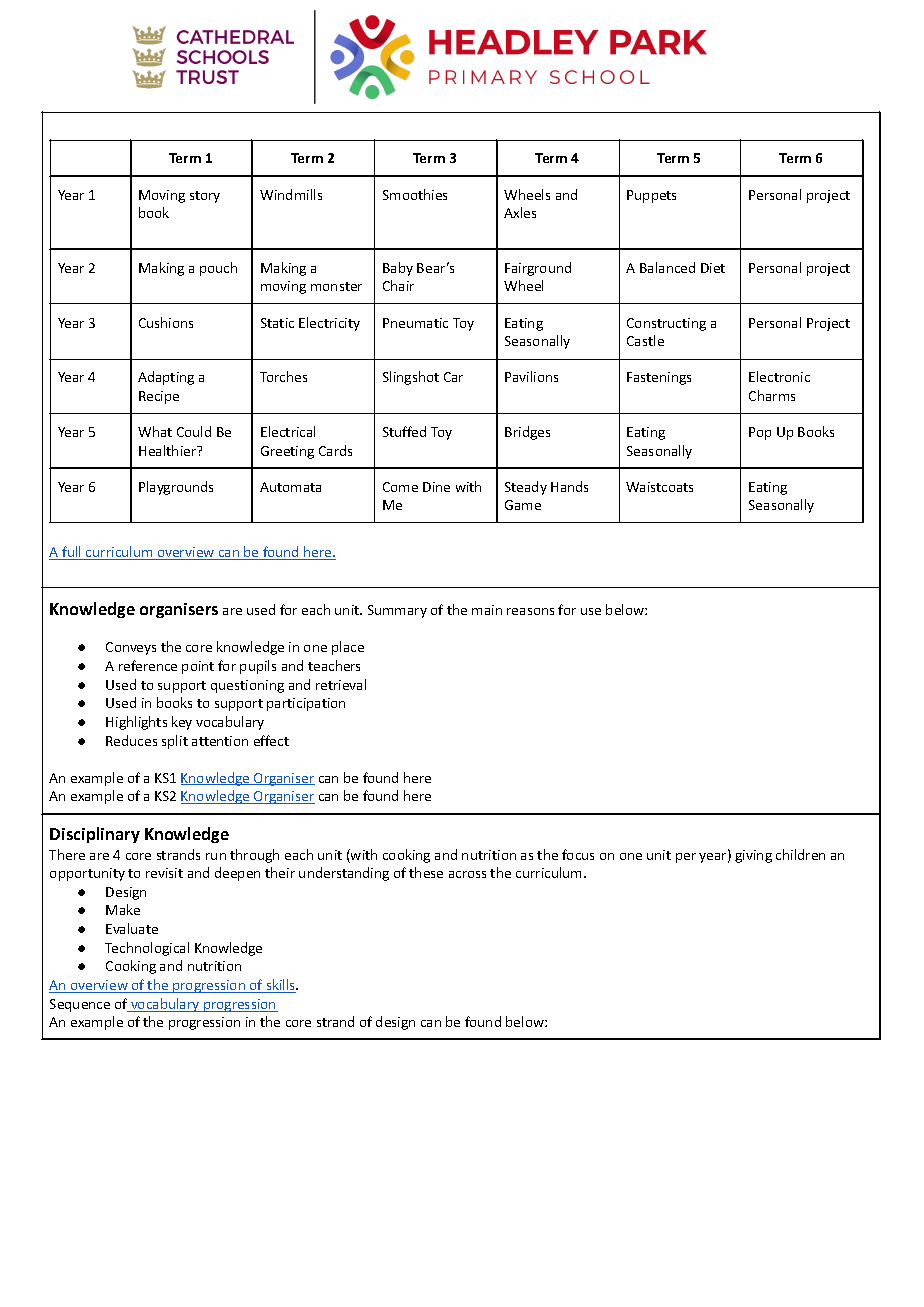  Describe the element at coordinates (404, 431) in the page. I see `Stuffed` at that location.
